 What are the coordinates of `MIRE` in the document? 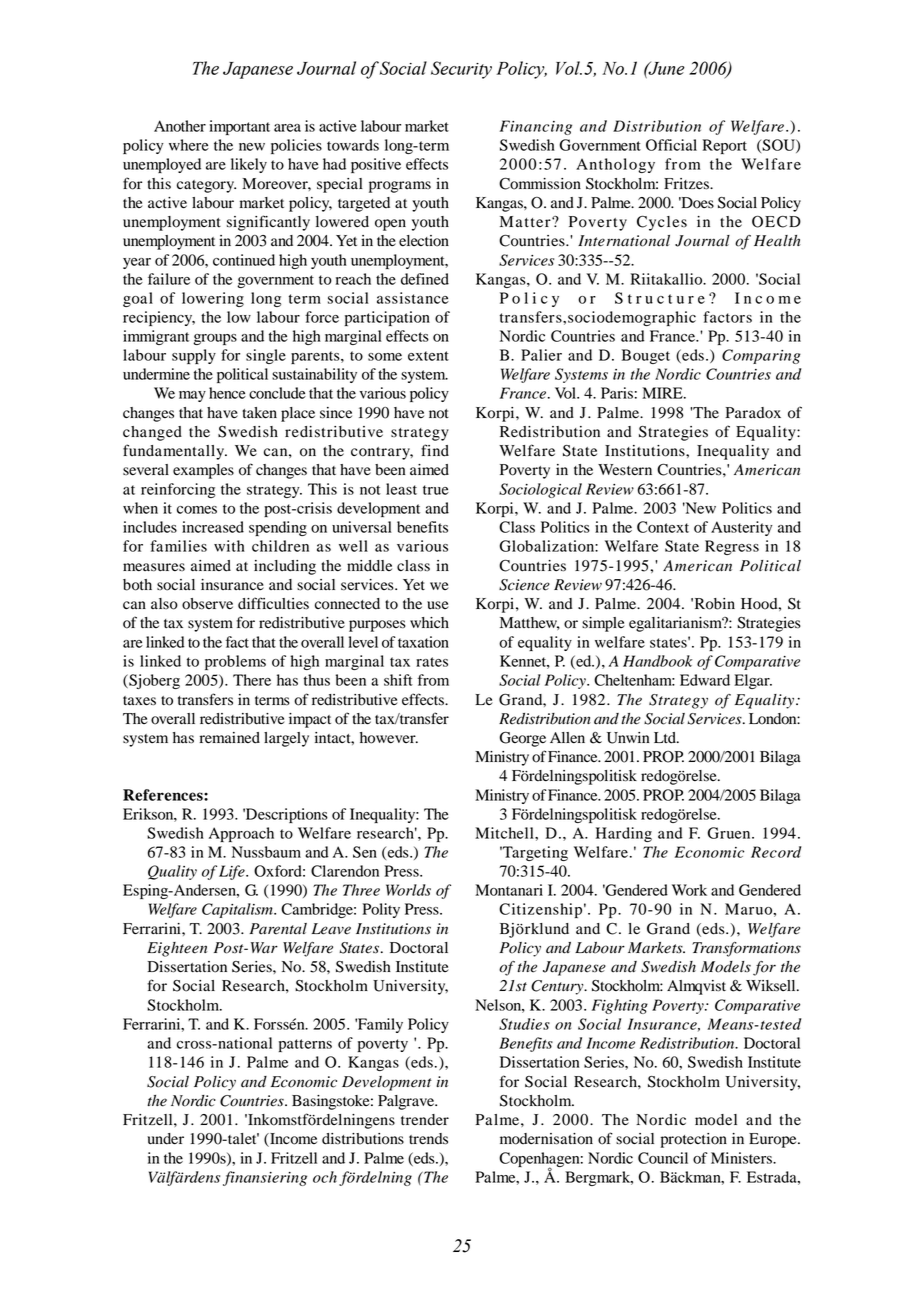 It's located at (663, 393).
